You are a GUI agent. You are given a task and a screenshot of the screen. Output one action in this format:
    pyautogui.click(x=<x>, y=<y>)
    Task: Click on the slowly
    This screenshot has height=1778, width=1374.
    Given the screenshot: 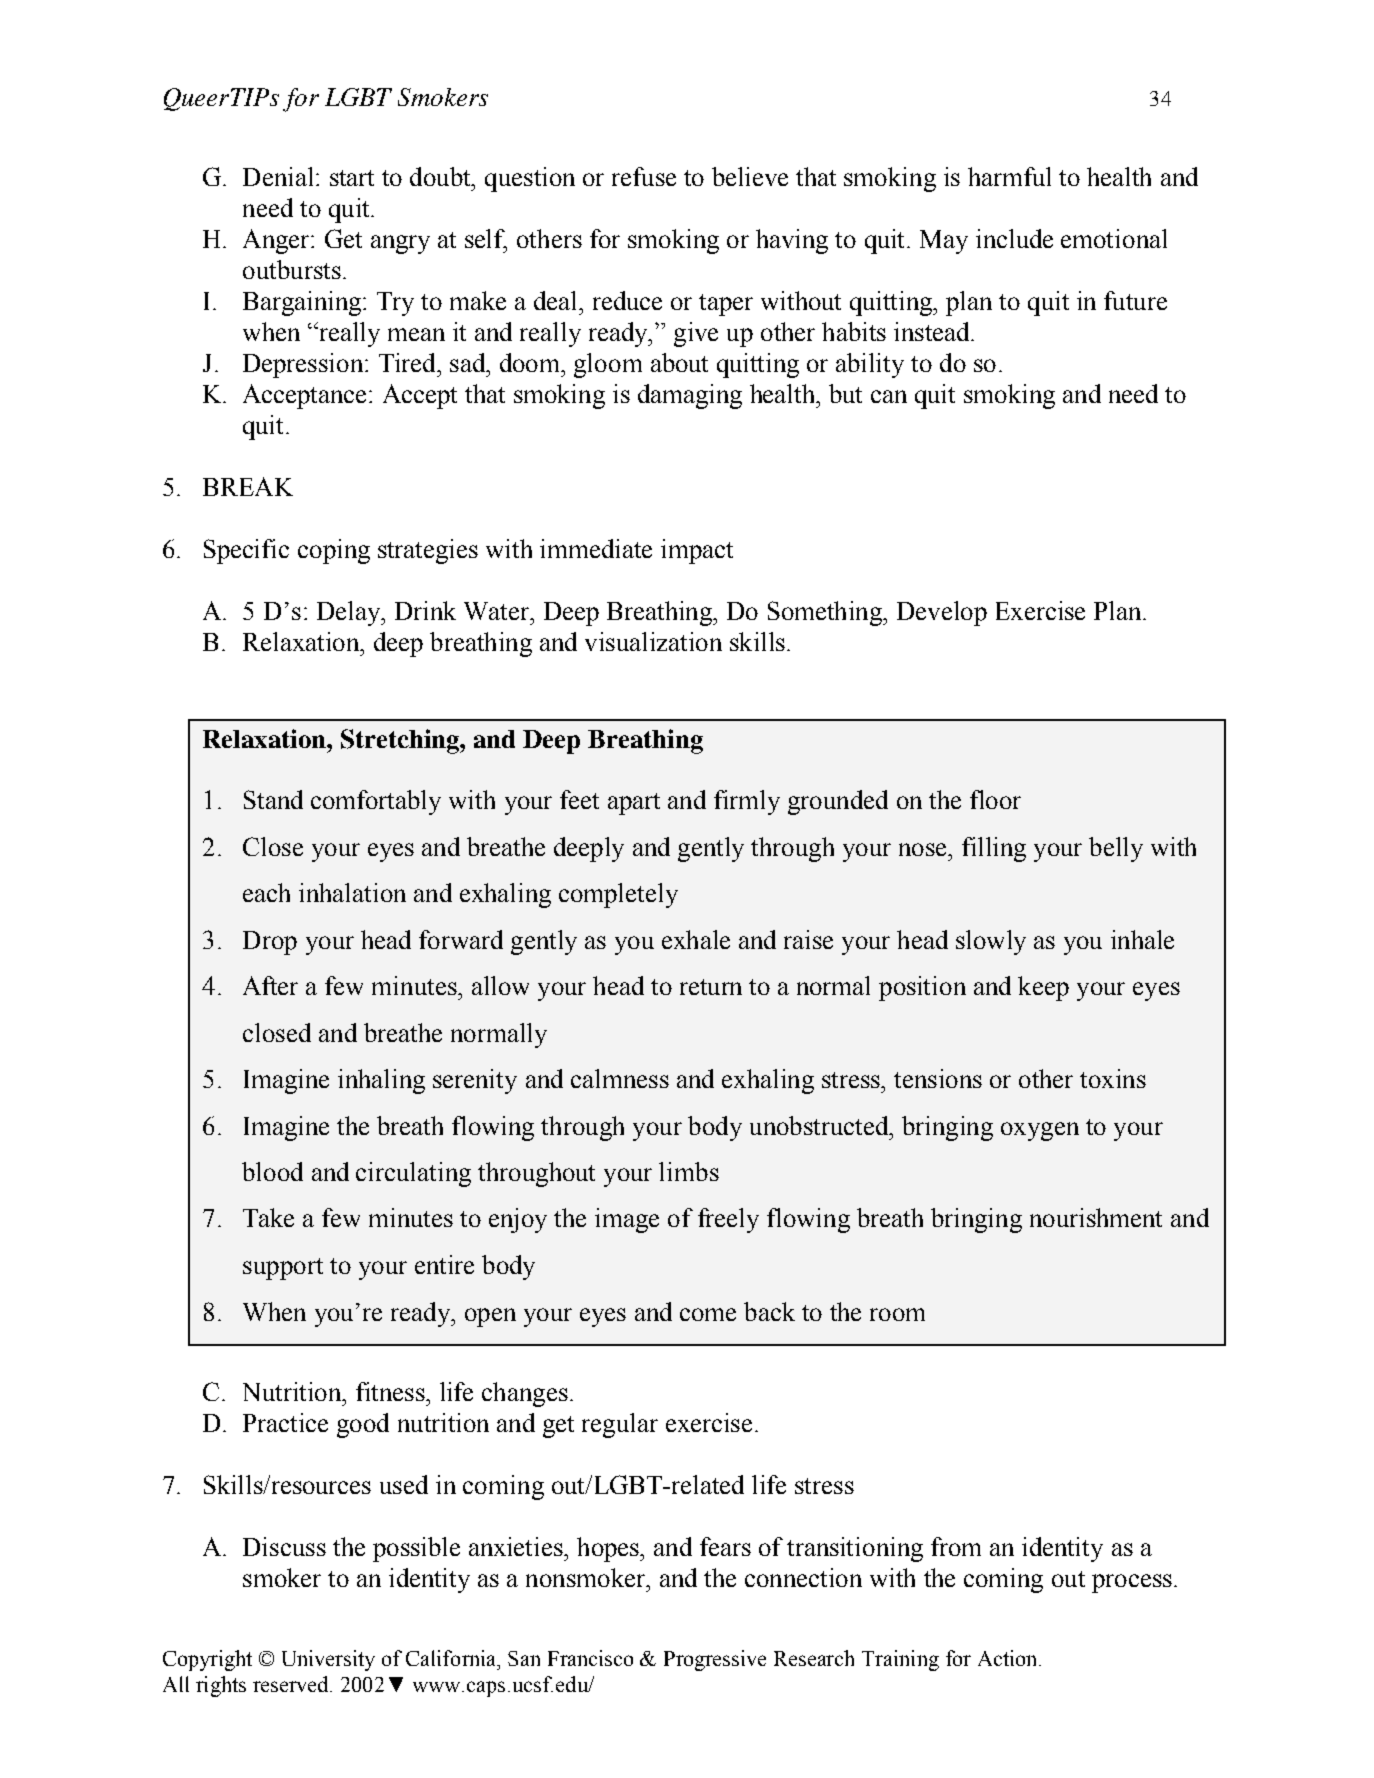 What is the action you would take?
    pyautogui.click(x=991, y=942)
